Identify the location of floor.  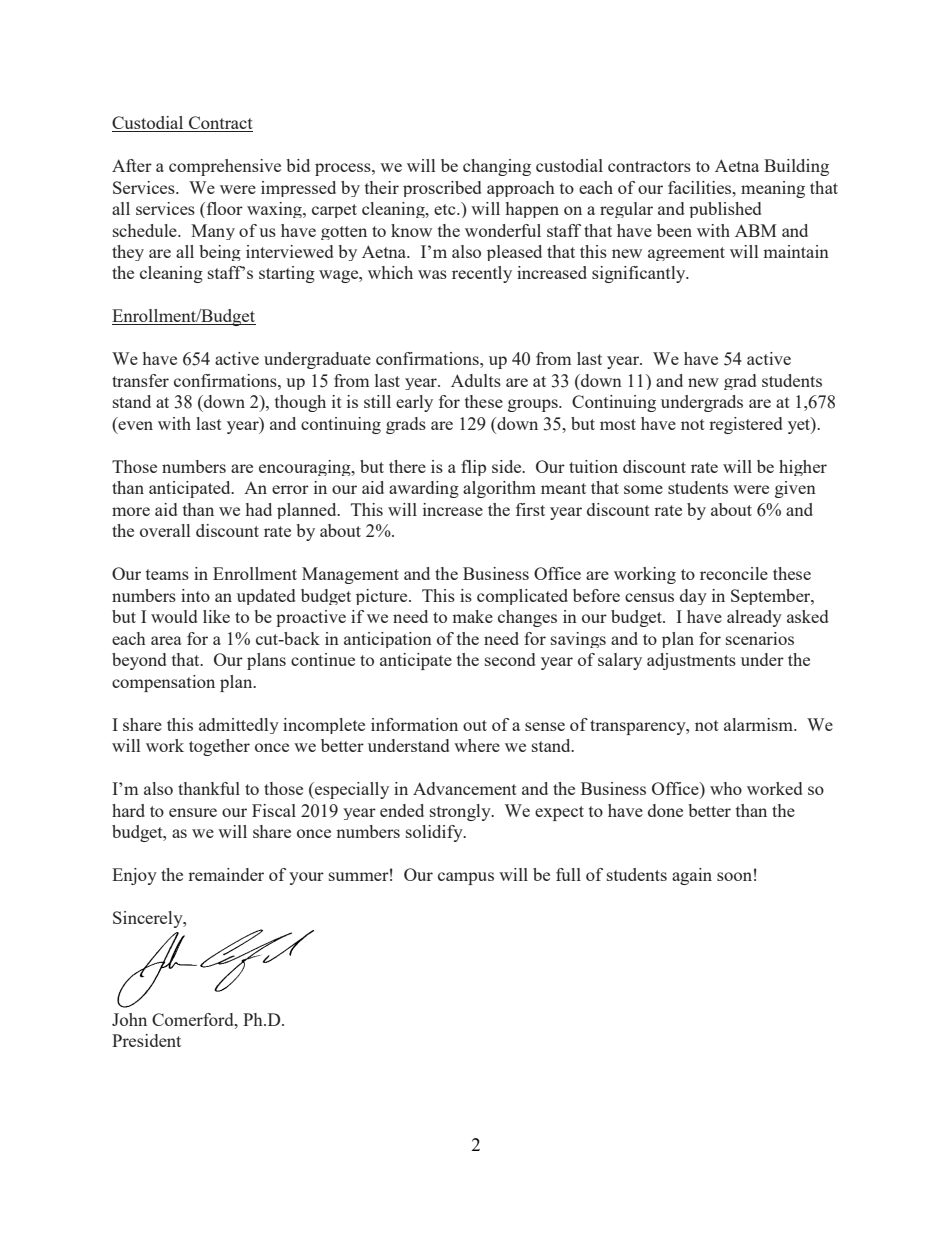
(225, 208).
